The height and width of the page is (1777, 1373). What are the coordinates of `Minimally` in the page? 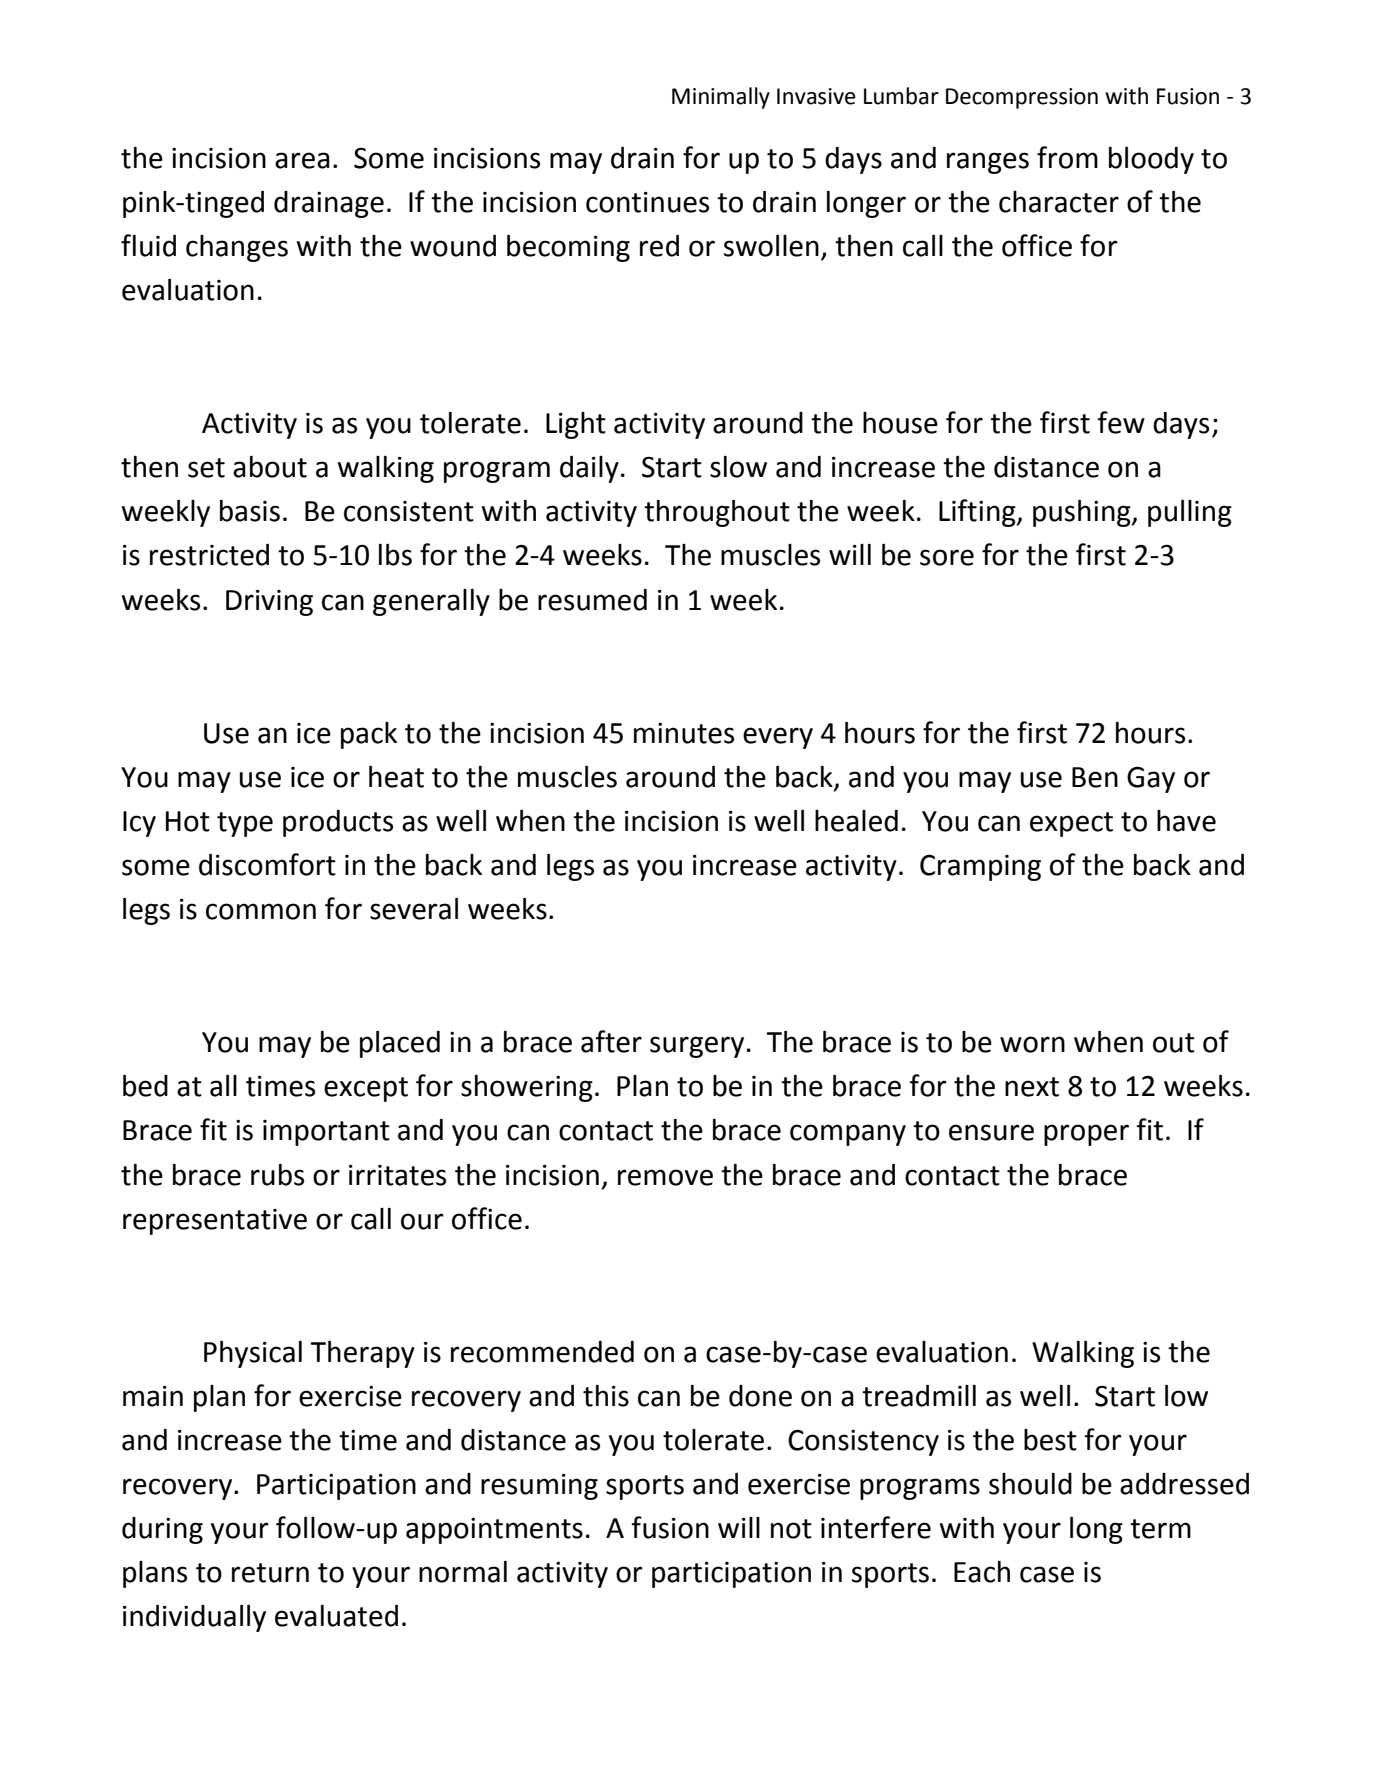 It's located at (721, 98).
